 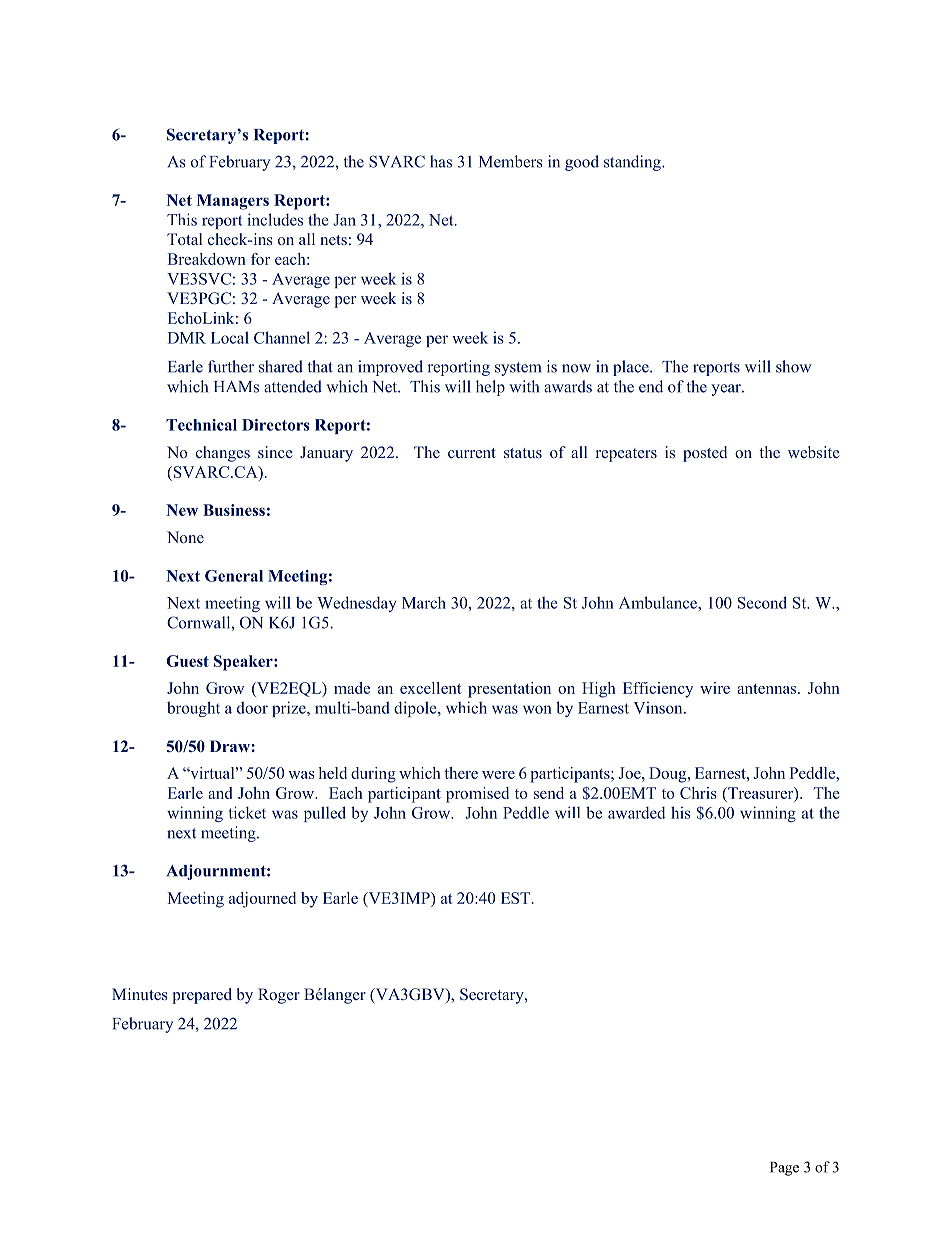 I want to click on presentation, so click(x=509, y=690).
